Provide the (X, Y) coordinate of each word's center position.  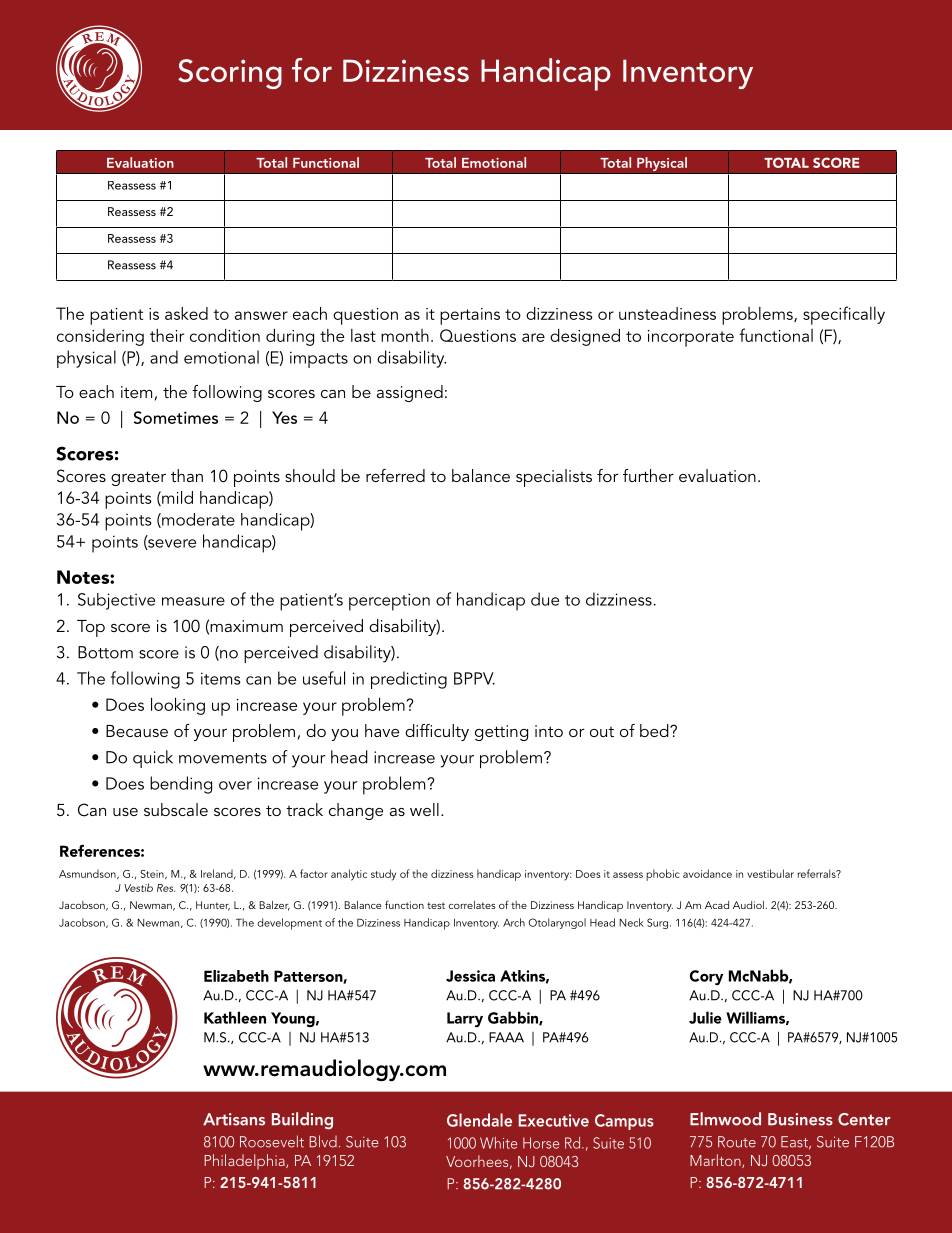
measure (193, 601)
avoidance (707, 873)
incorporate (691, 338)
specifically (844, 315)
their (167, 335)
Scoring (230, 74)
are (533, 337)
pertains (470, 316)
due (545, 599)
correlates (472, 905)
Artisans (234, 1119)
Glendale (479, 1120)
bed (655, 730)
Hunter (213, 906)
